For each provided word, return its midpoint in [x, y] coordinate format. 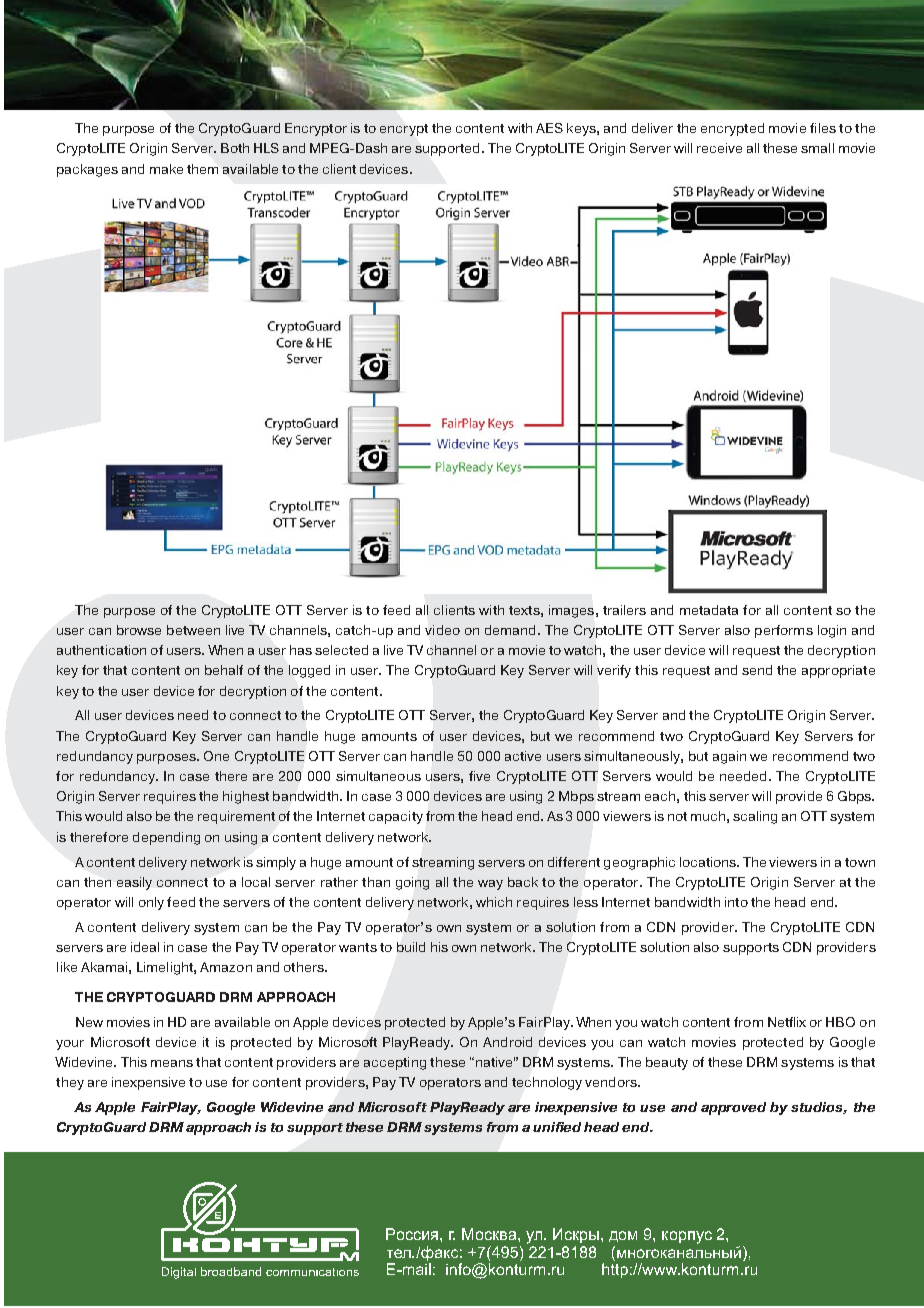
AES [549, 128]
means [172, 1063]
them [202, 169]
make [166, 169]
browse [139, 630]
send [757, 670]
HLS [266, 148]
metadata [709, 610]
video [442, 630]
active [523, 756]
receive [719, 148]
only [151, 903]
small [817, 148]
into [736, 902]
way [490, 885]
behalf [224, 670]
